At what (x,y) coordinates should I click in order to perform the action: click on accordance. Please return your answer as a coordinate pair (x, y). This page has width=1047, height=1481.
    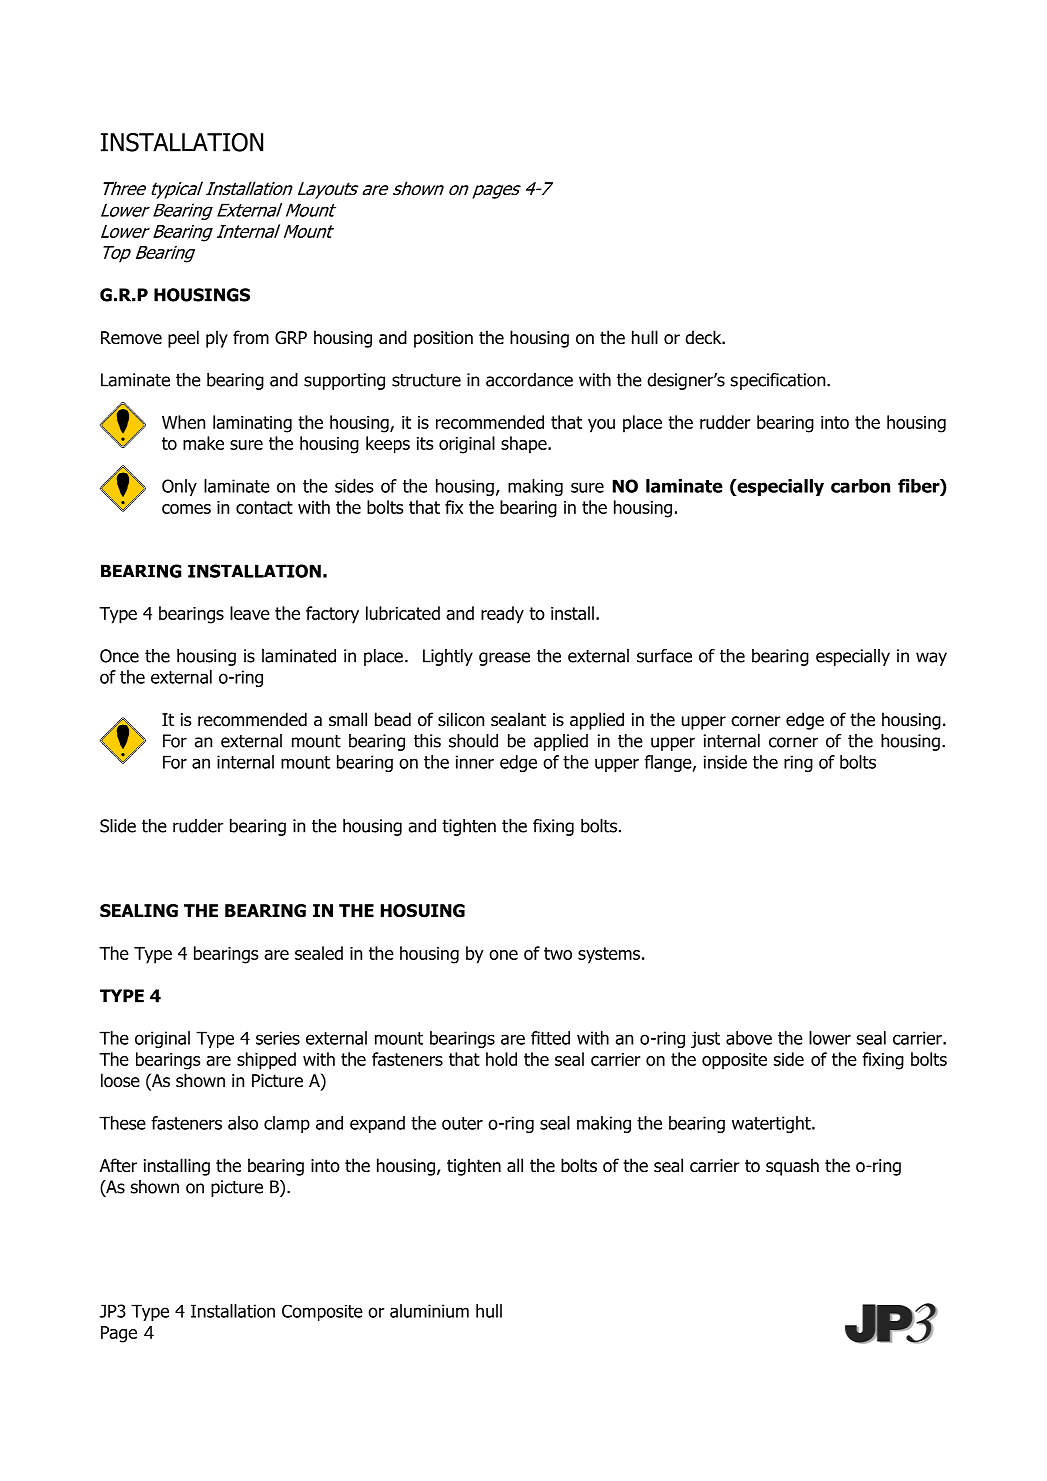
    Looking at the image, I should click on (529, 380).
